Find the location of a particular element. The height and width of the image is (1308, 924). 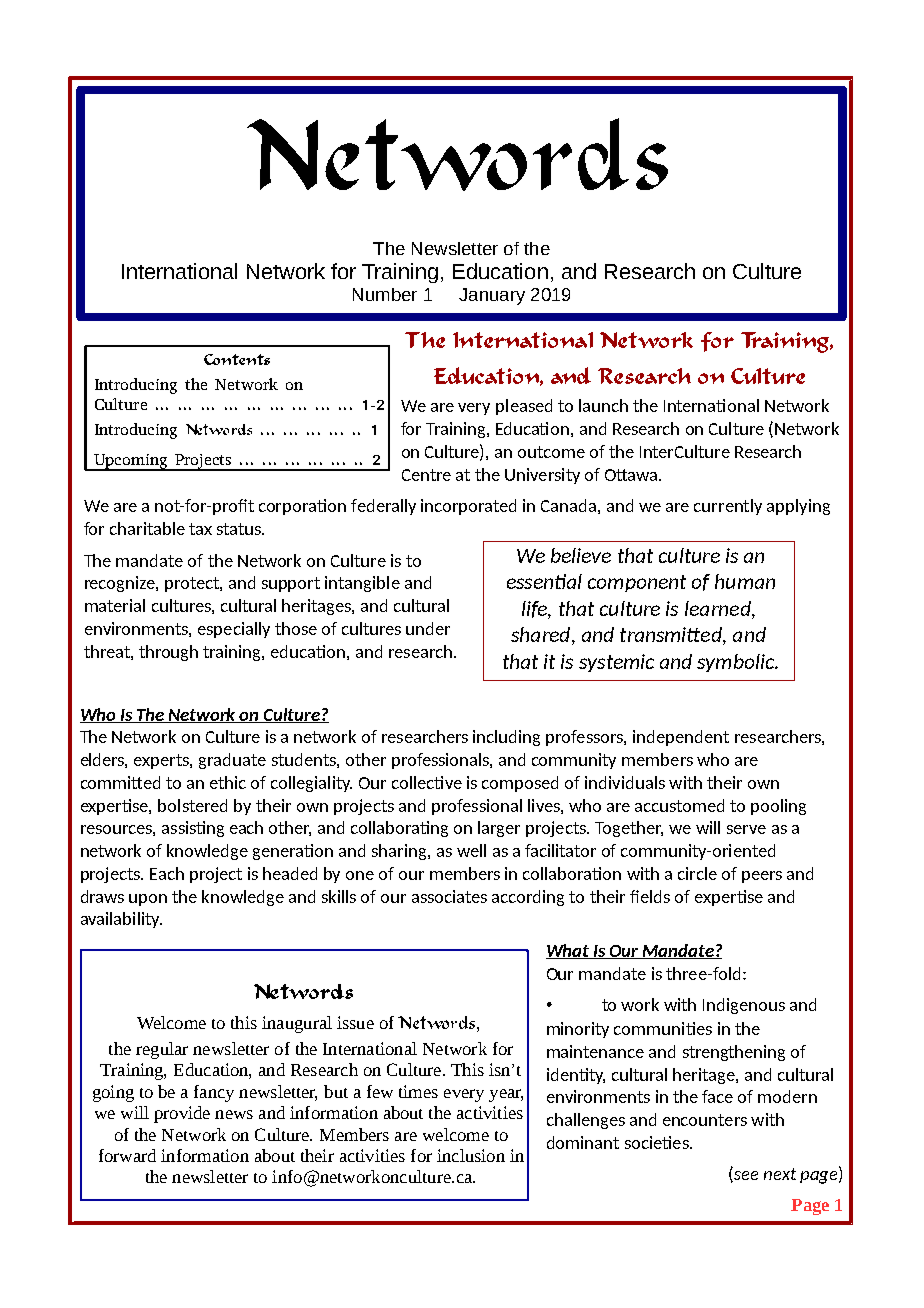

January is located at coordinates (492, 296).
